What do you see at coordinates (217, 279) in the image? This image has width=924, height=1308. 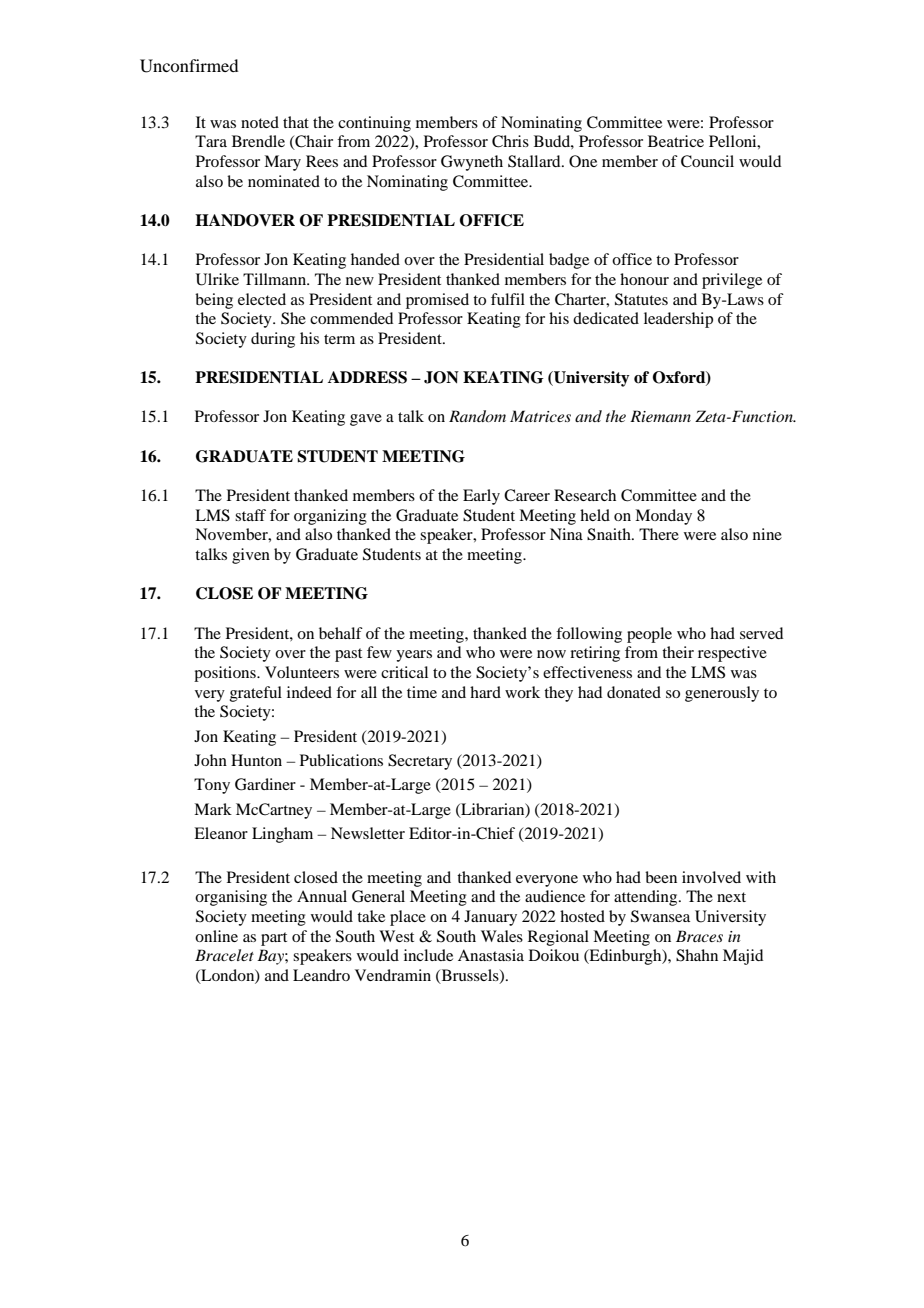 I see `Ulrike` at bounding box center [217, 279].
